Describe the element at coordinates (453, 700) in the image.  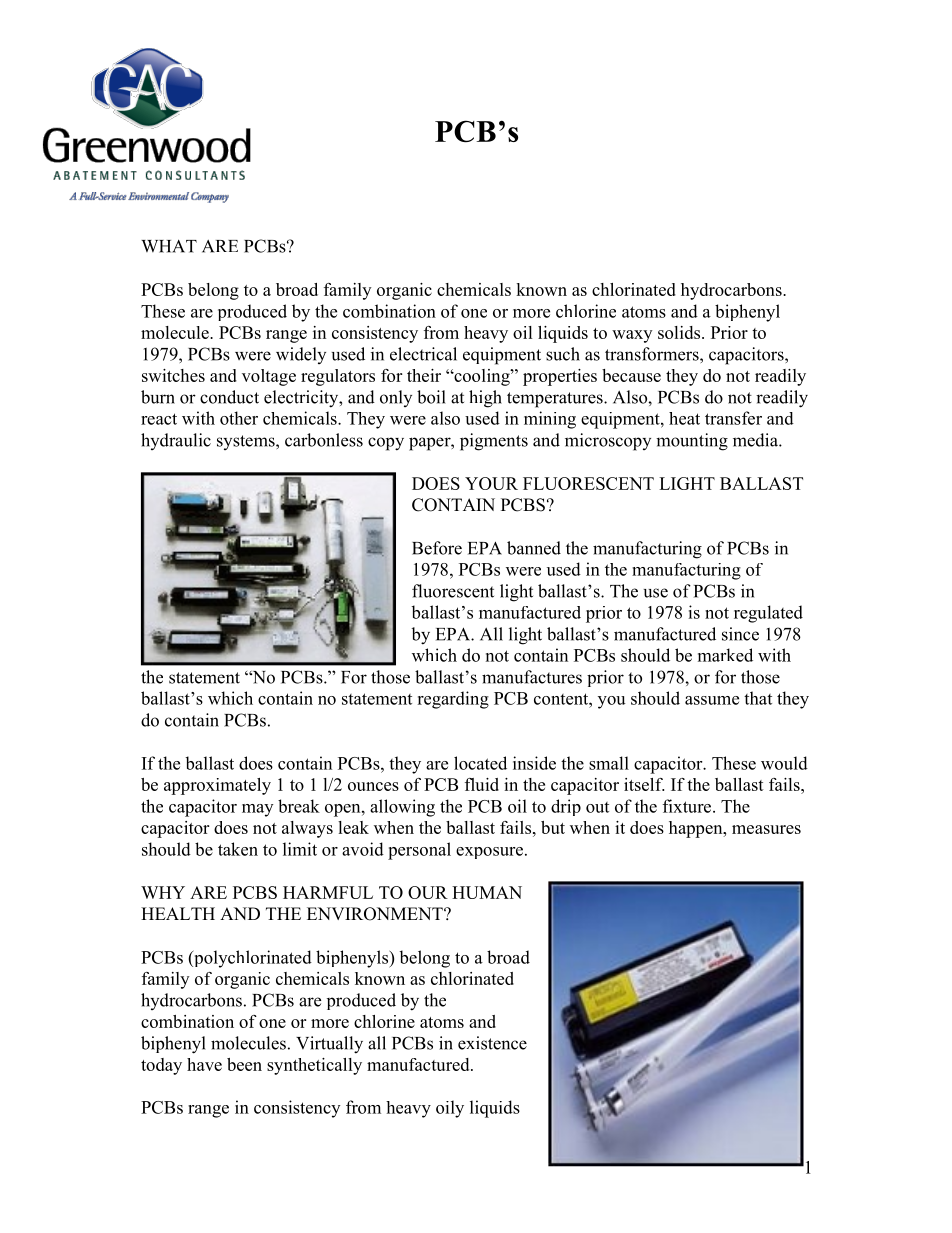
I see `regarding` at that location.
